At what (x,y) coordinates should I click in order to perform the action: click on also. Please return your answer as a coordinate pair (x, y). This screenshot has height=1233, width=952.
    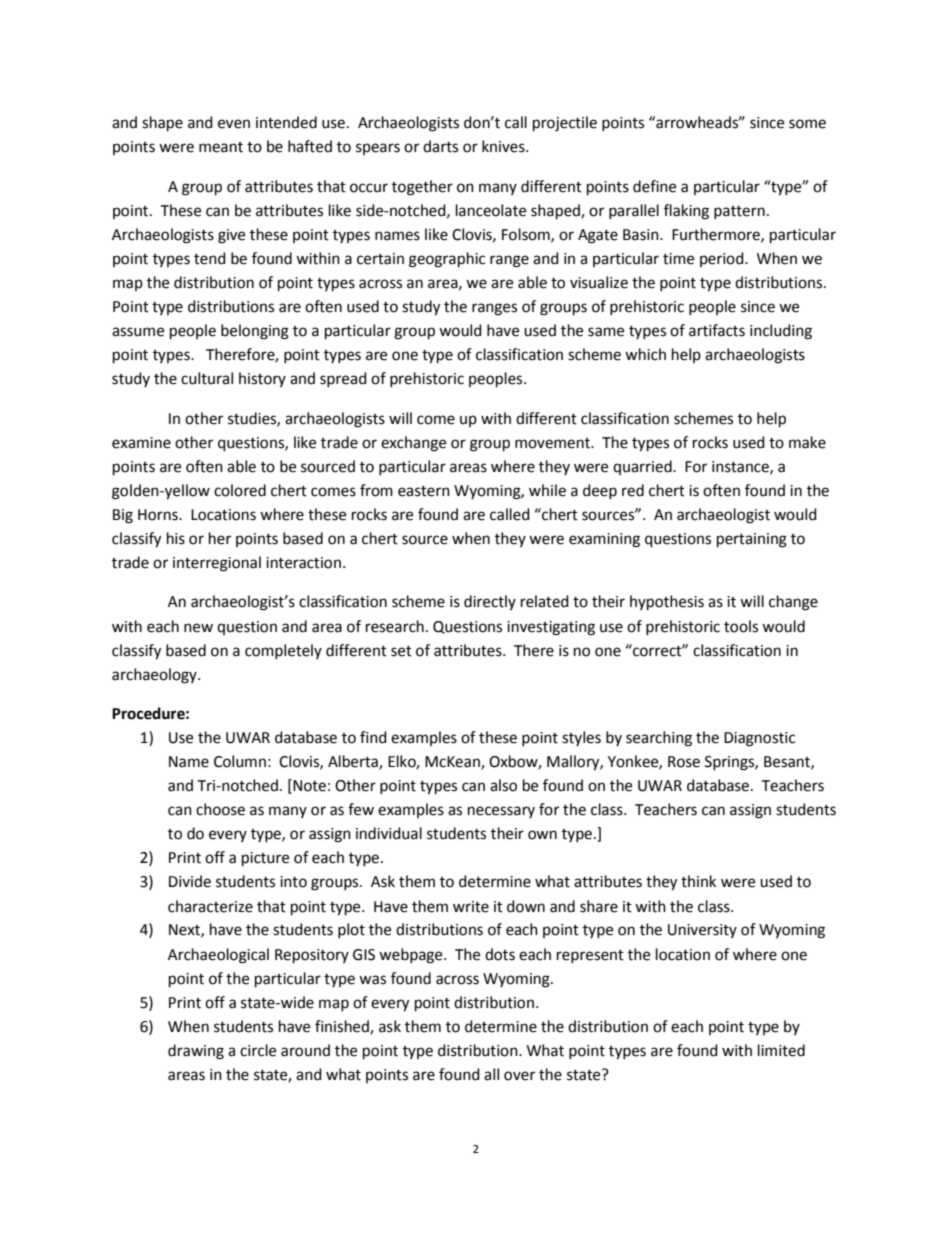
    Looking at the image, I should click on (503, 785).
